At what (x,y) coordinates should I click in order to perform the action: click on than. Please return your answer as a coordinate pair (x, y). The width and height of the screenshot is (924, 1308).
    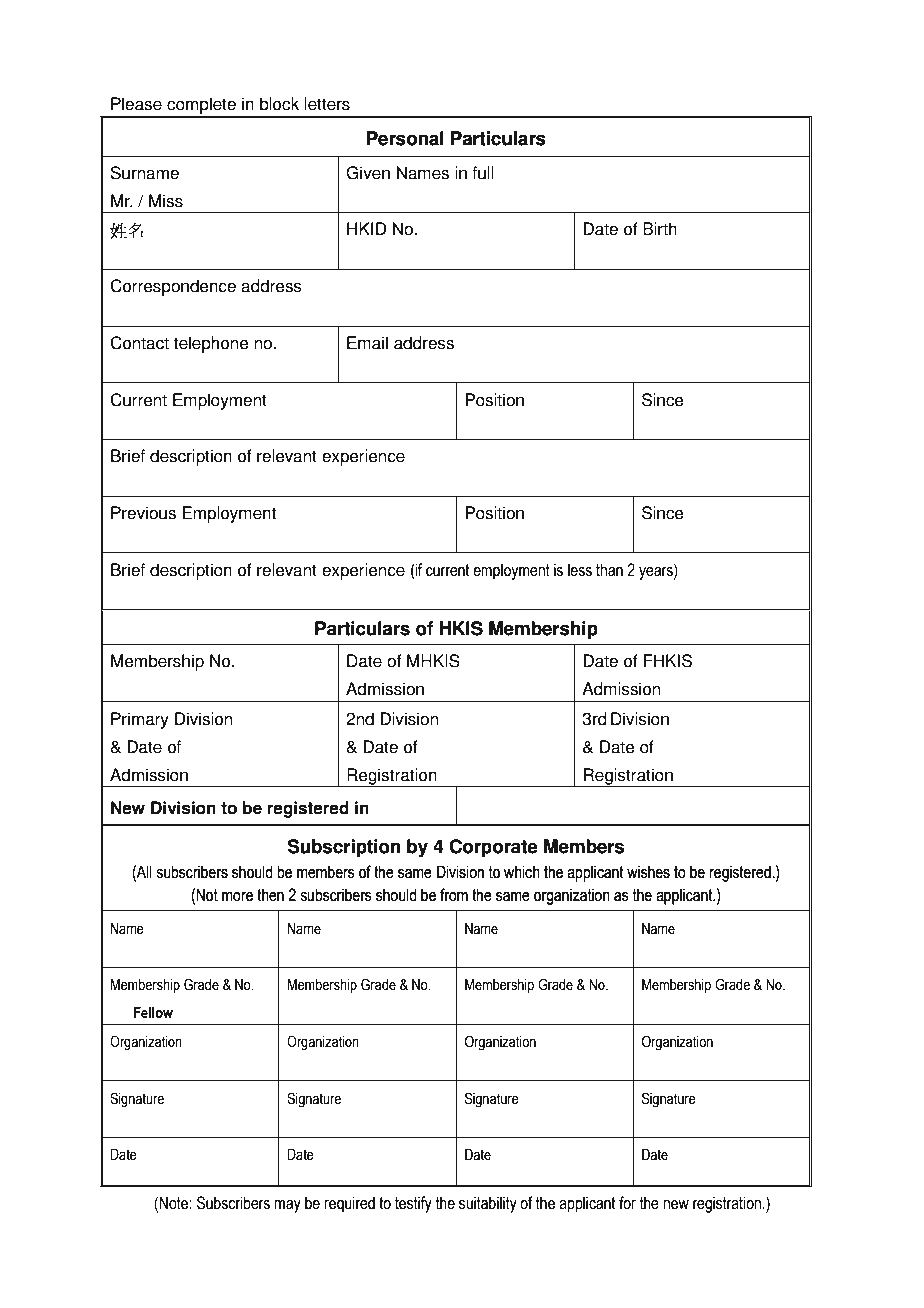
    Looking at the image, I should click on (609, 570).
